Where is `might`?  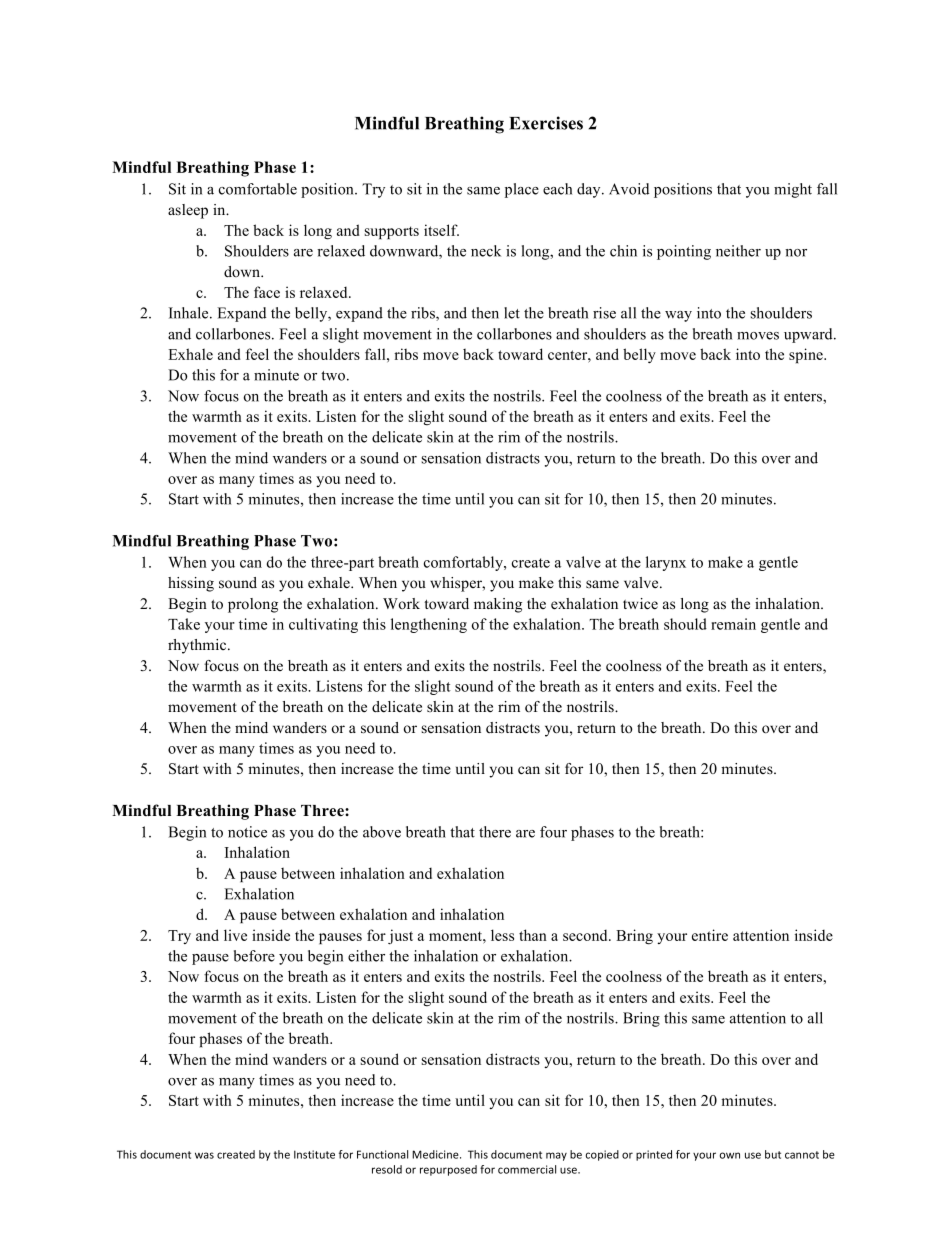
might is located at coordinates (793, 190).
